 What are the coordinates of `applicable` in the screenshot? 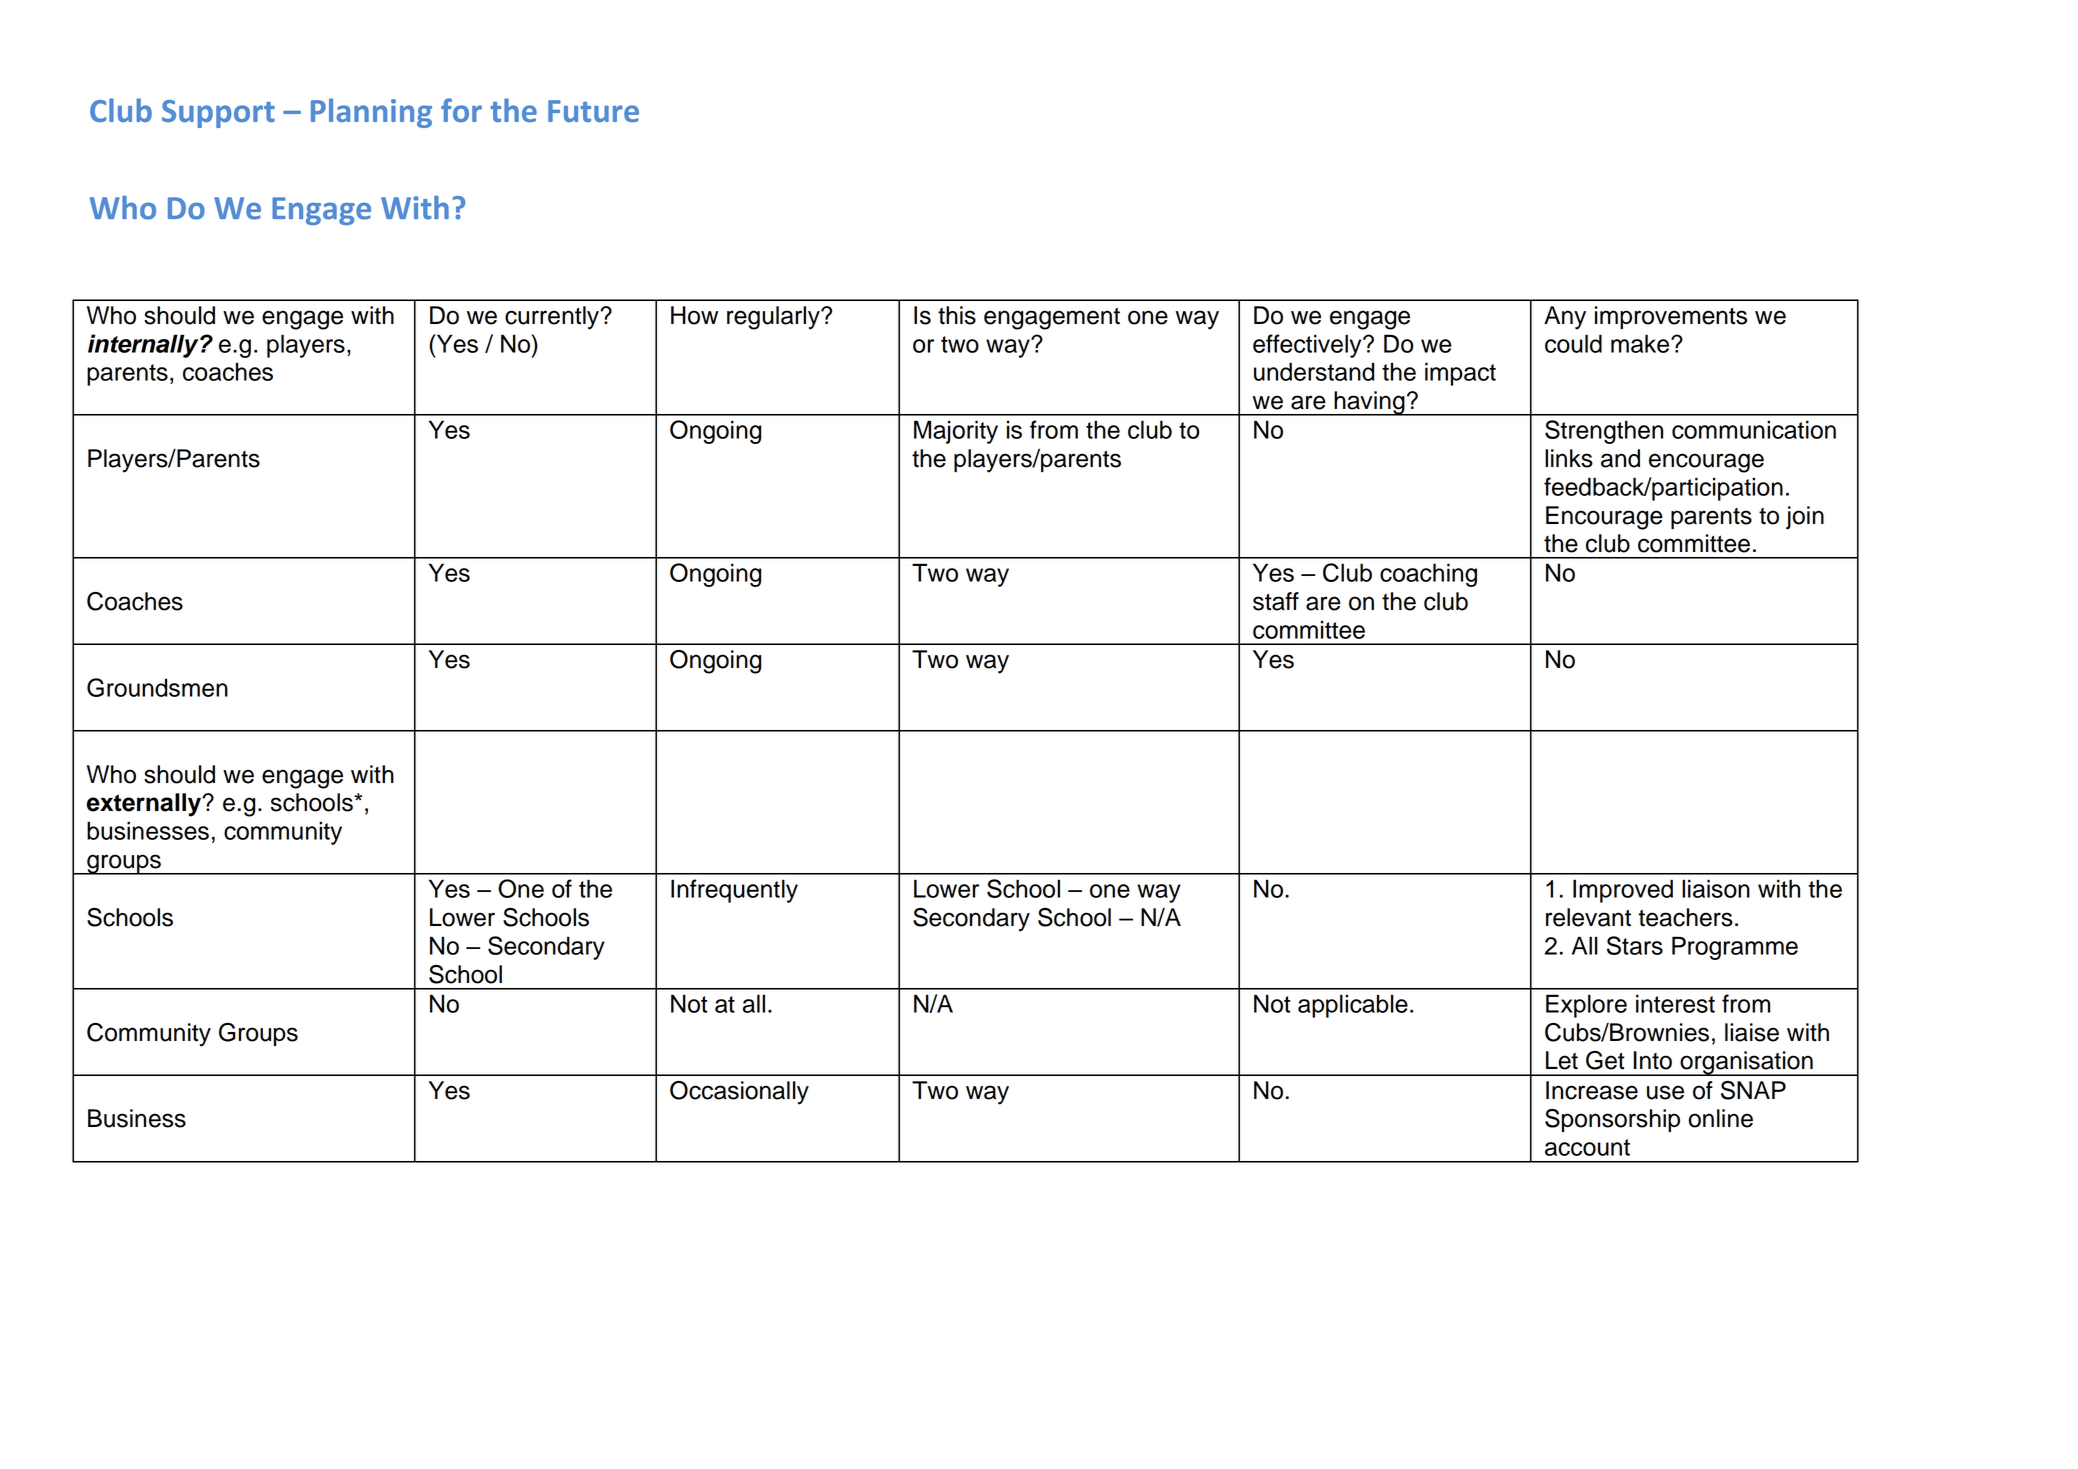 It's located at (1353, 1006).
